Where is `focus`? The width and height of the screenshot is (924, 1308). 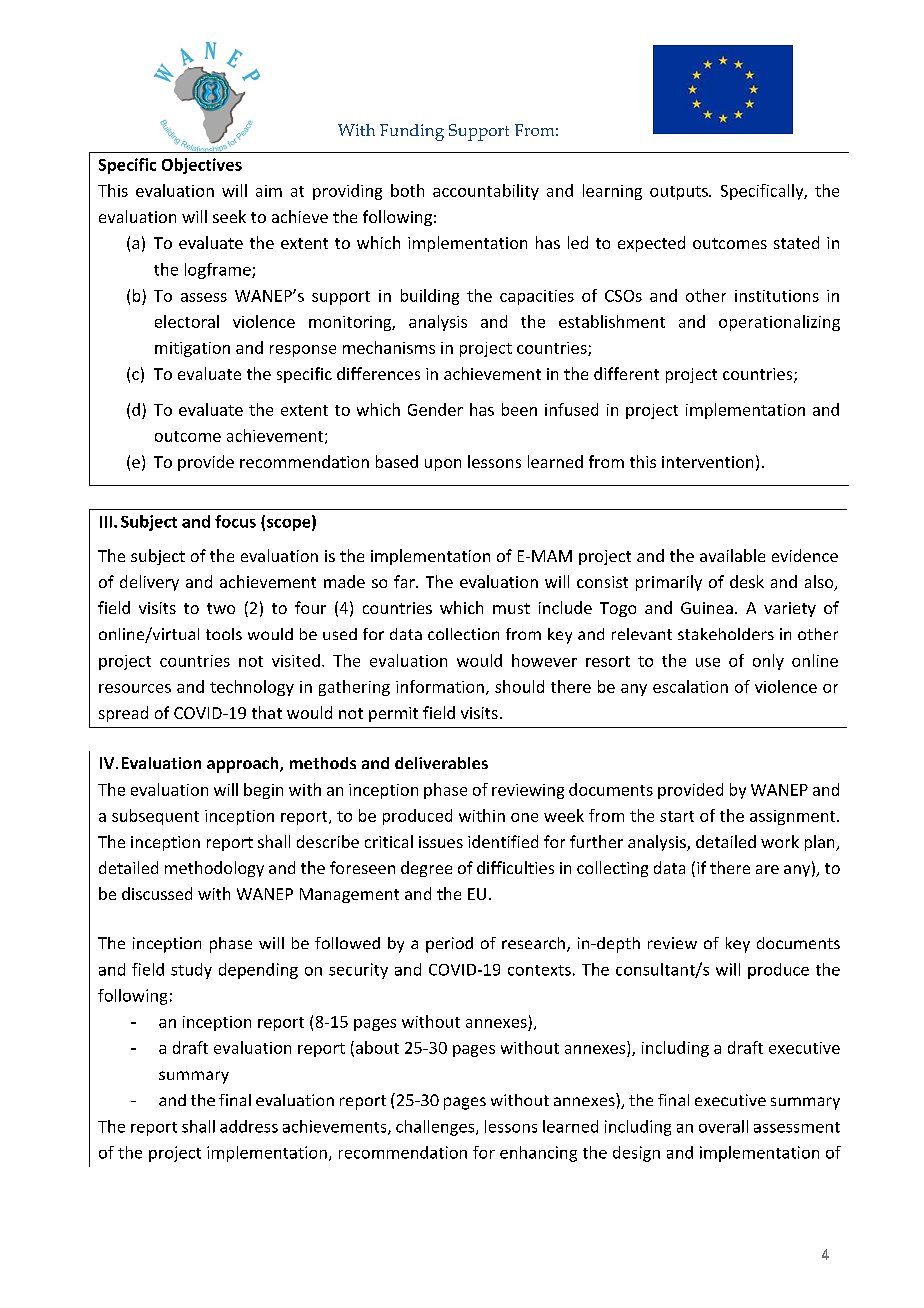 focus is located at coordinates (235, 521).
